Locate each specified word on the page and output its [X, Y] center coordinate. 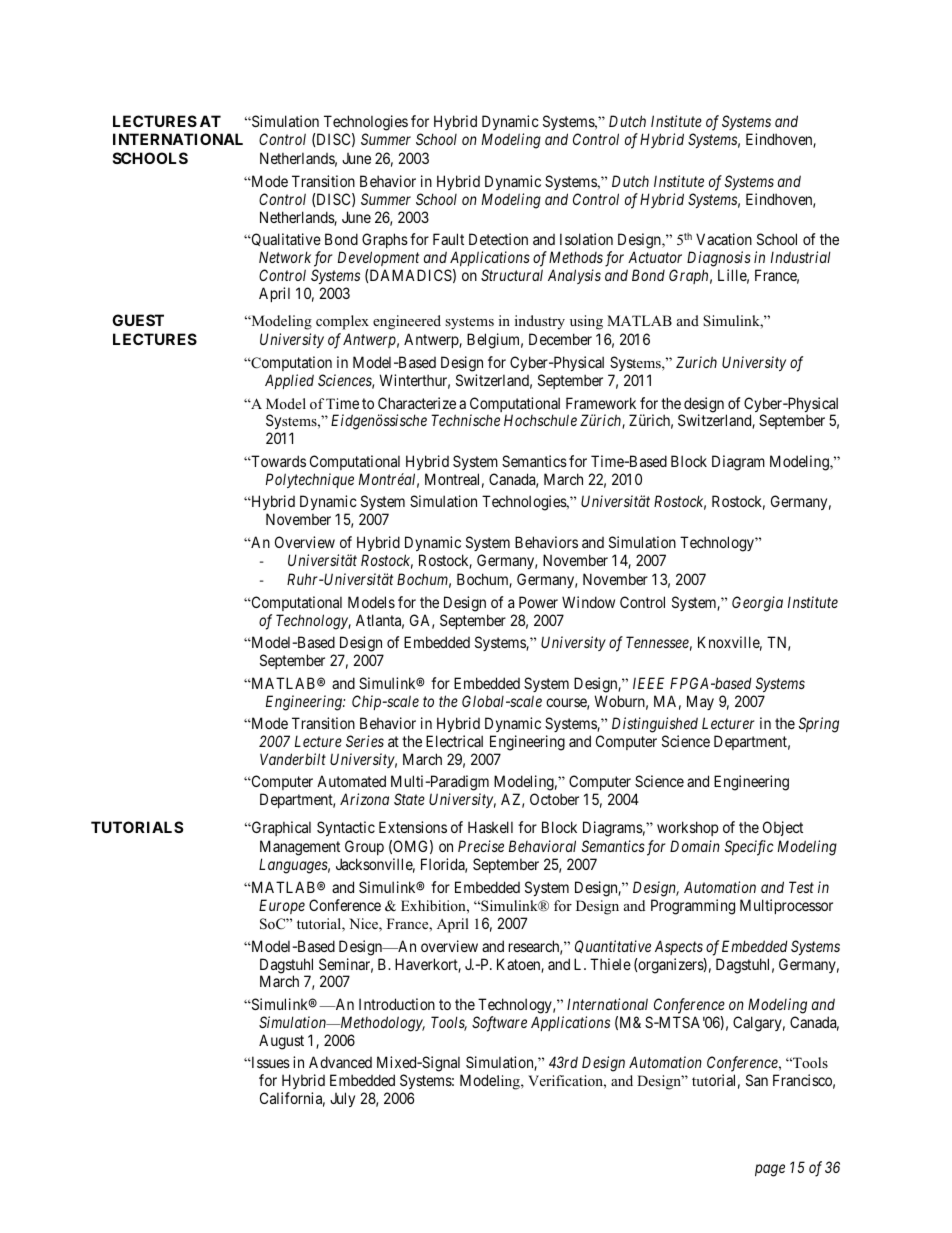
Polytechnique [310, 480]
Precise [481, 846]
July [342, 1099]
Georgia [757, 604]
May [700, 702]
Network [285, 257]
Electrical [454, 741]
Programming [693, 907]
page [770, 1170]
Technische [465, 420]
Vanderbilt [293, 759]
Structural [512, 275]
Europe [282, 906]
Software [499, 1024]
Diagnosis [719, 259]
